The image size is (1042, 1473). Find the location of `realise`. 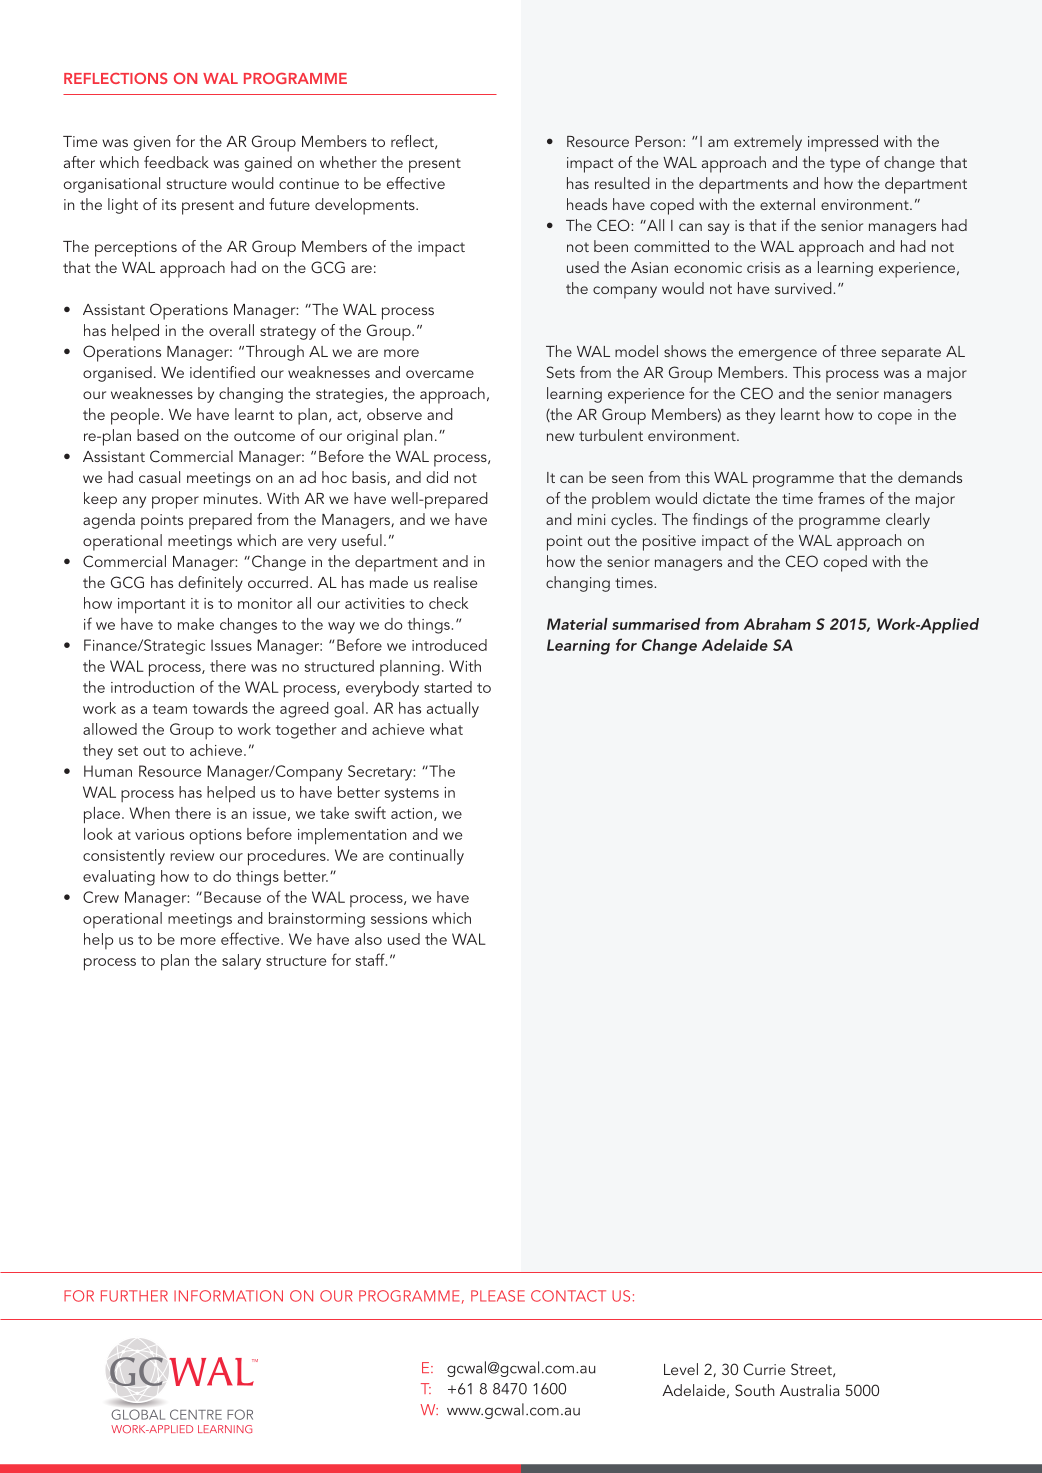

realise is located at coordinates (455, 582).
